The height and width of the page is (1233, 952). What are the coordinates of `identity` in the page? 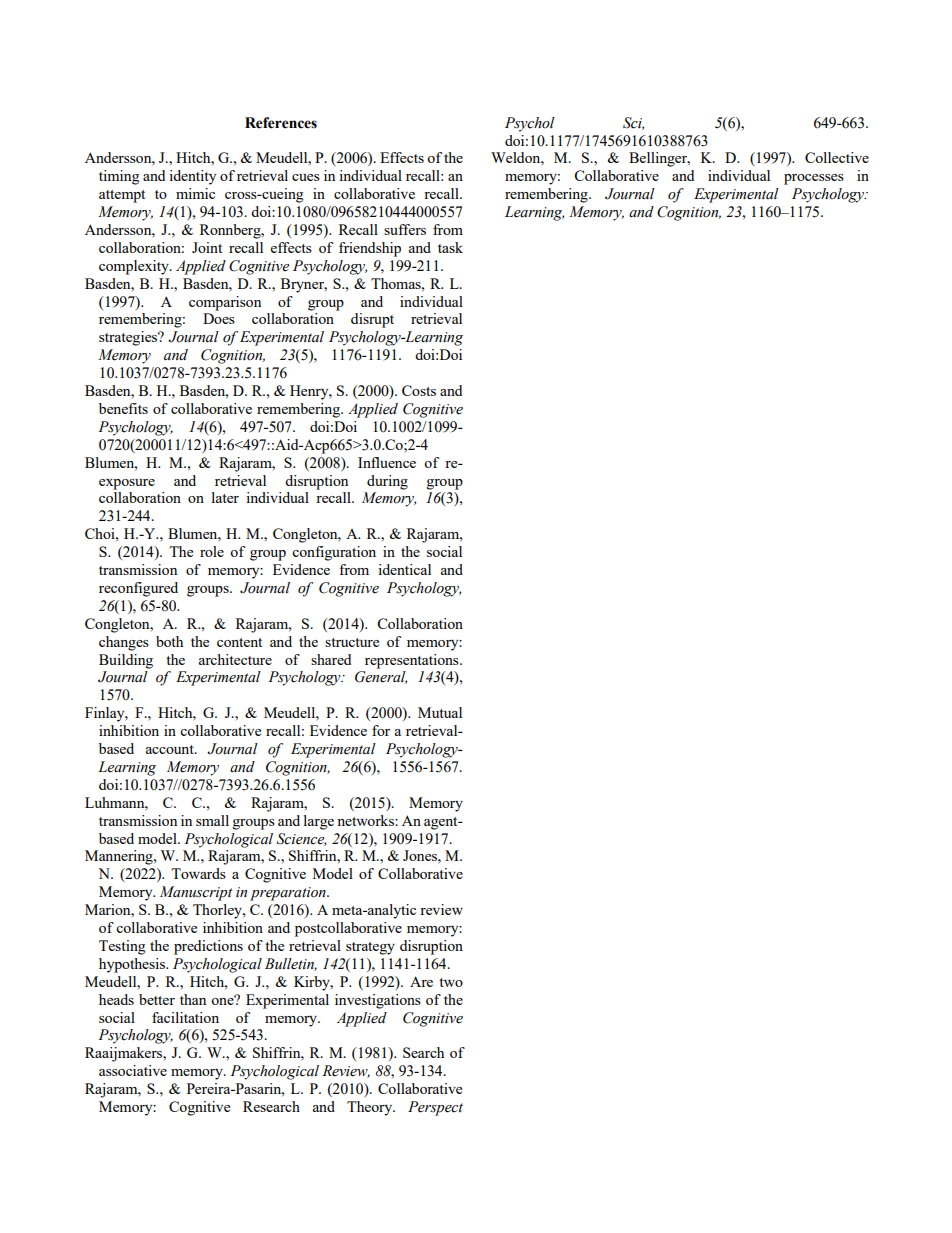 It's located at (192, 177).
